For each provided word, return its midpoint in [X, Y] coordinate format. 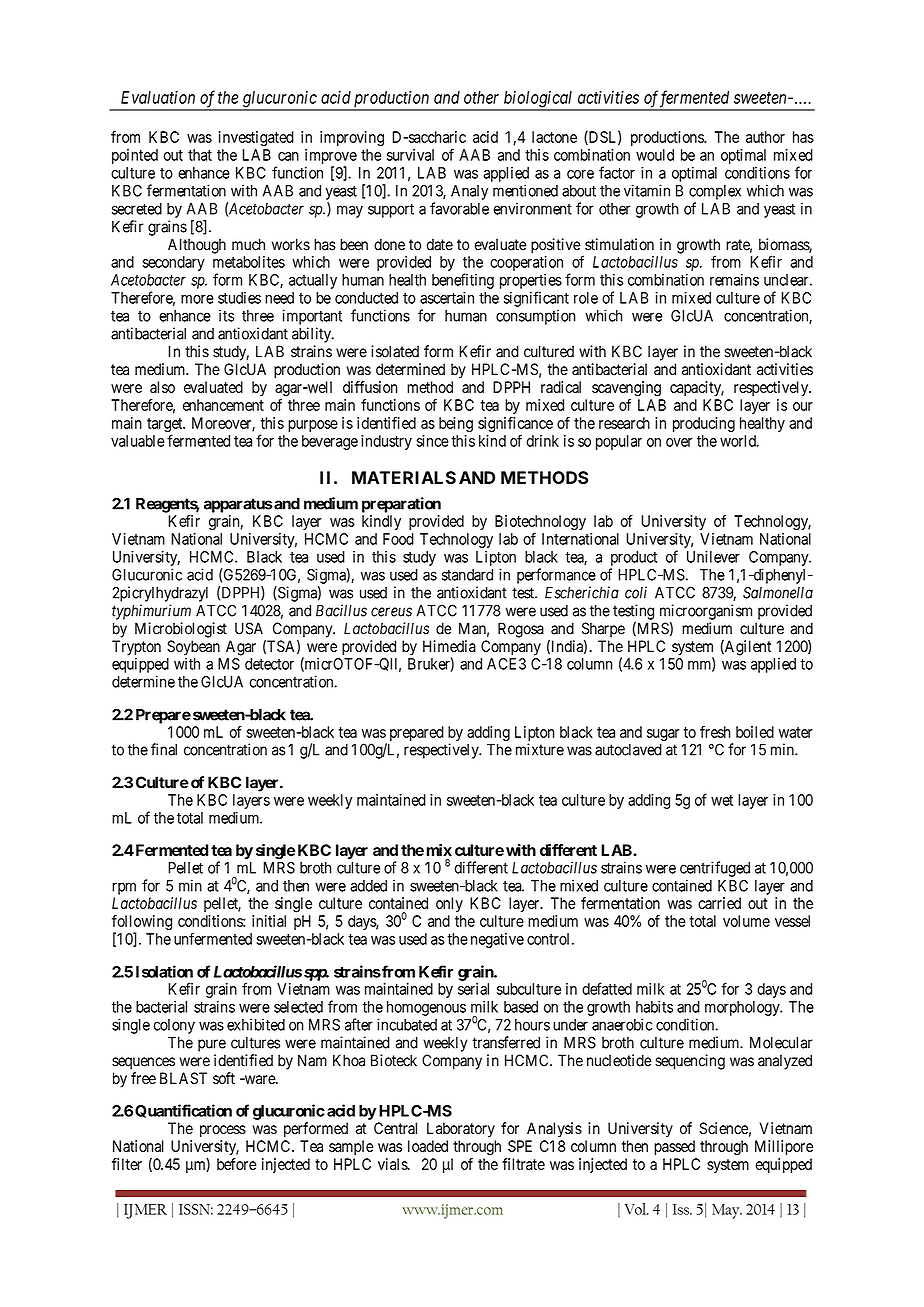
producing [704, 424]
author [765, 137]
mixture [540, 749]
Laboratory [461, 1130]
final [164, 749]
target [166, 426]
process [223, 1131]
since [432, 441]
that [200, 155]
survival [410, 155]
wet [722, 800]
